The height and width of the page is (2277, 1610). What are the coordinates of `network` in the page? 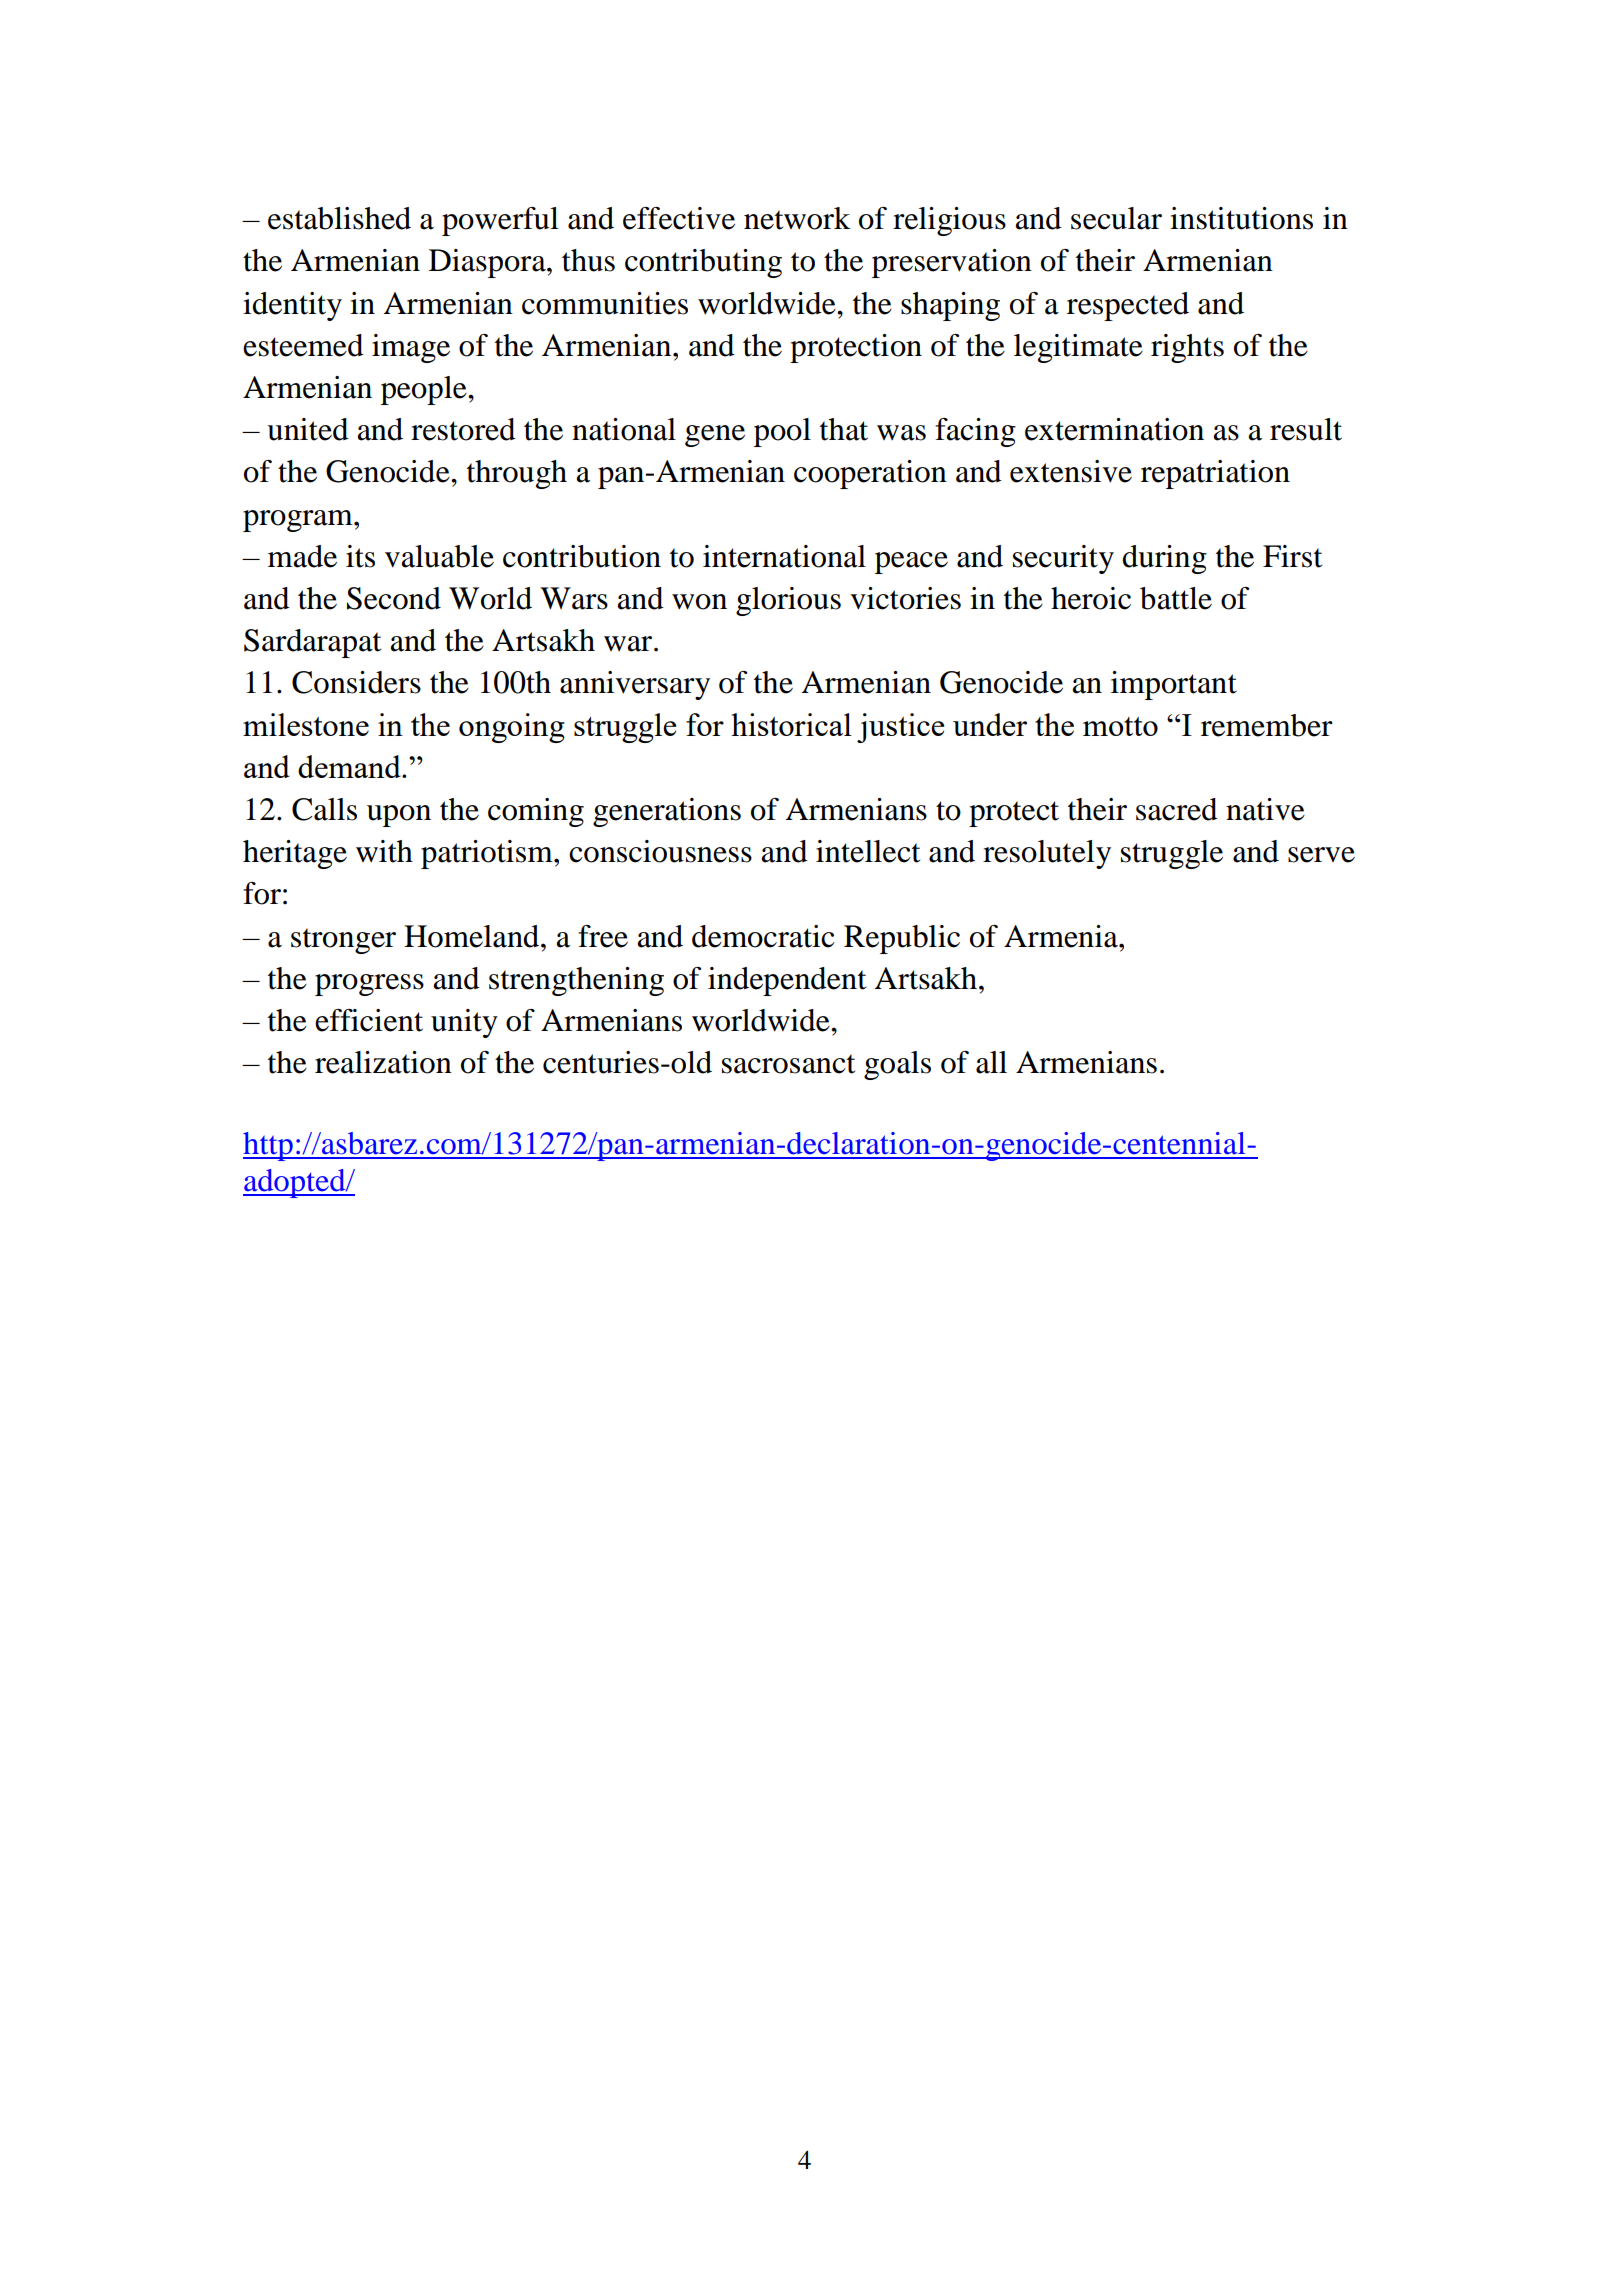 It's located at (797, 218).
